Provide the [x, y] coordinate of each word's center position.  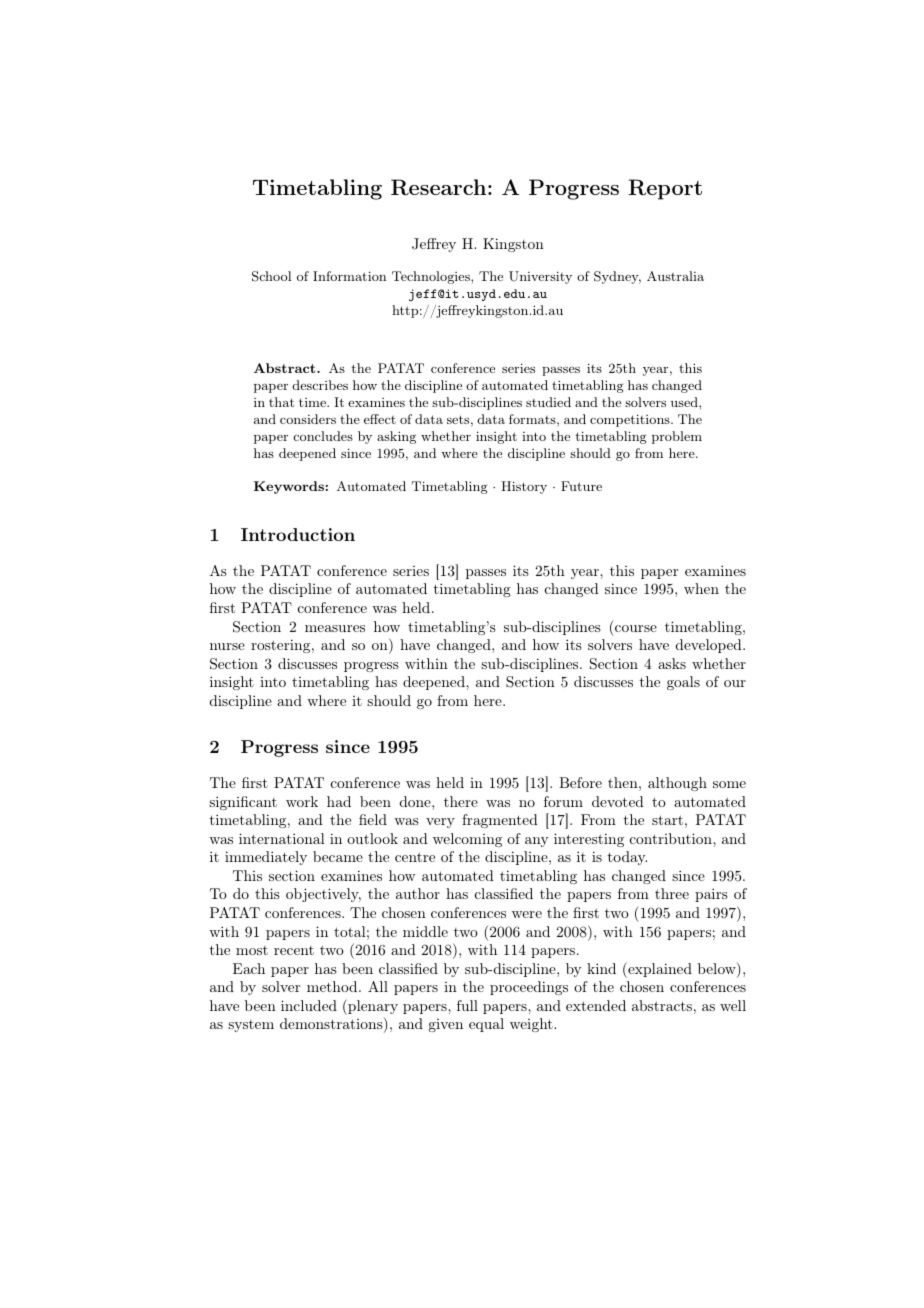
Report [665, 189]
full [467, 1005]
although [677, 784]
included [309, 1005]
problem [677, 437]
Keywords [289, 487]
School [271, 276]
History [524, 487]
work [302, 801]
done [416, 801]
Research [440, 187]
